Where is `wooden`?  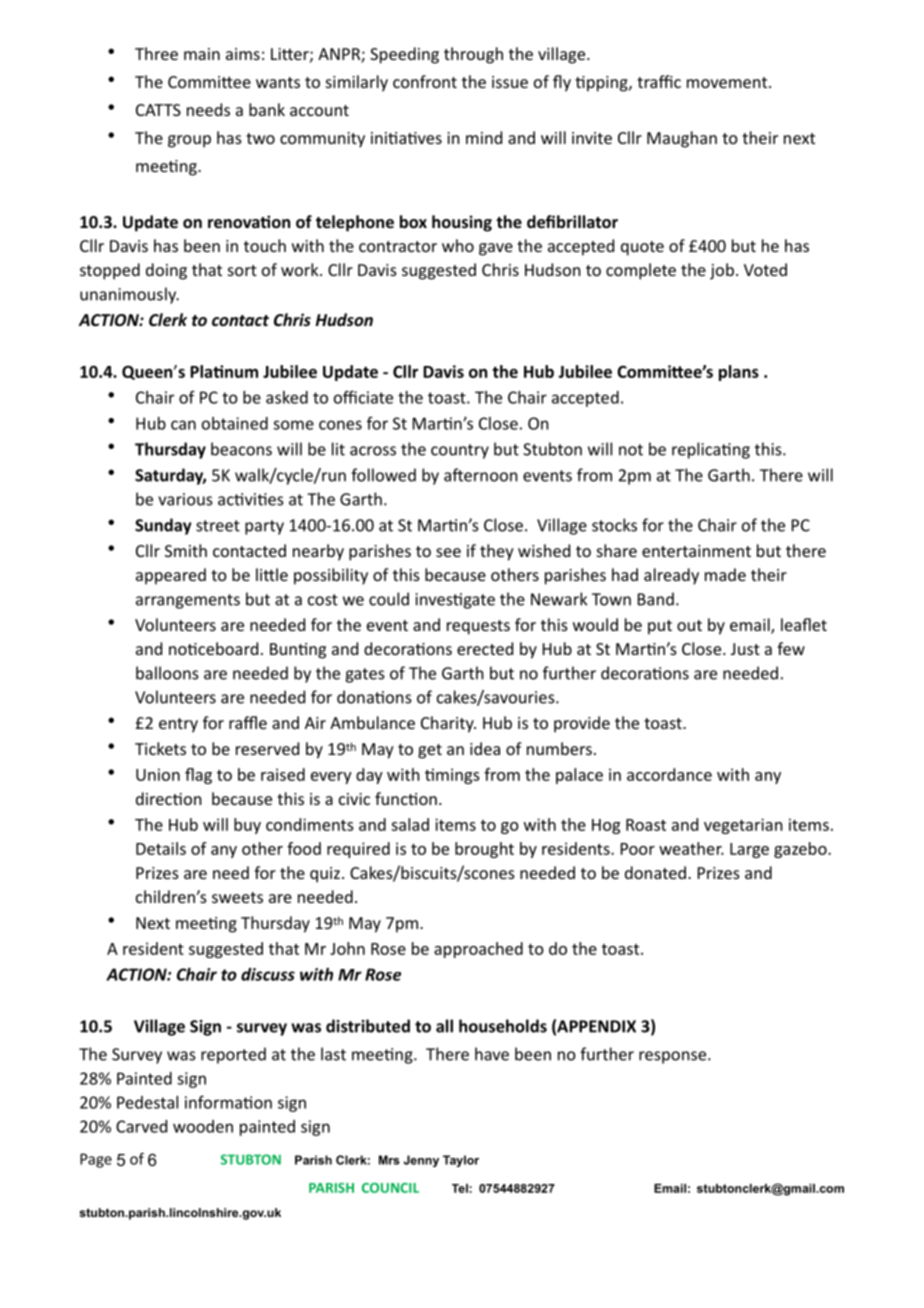 wooden is located at coordinates (203, 1126).
